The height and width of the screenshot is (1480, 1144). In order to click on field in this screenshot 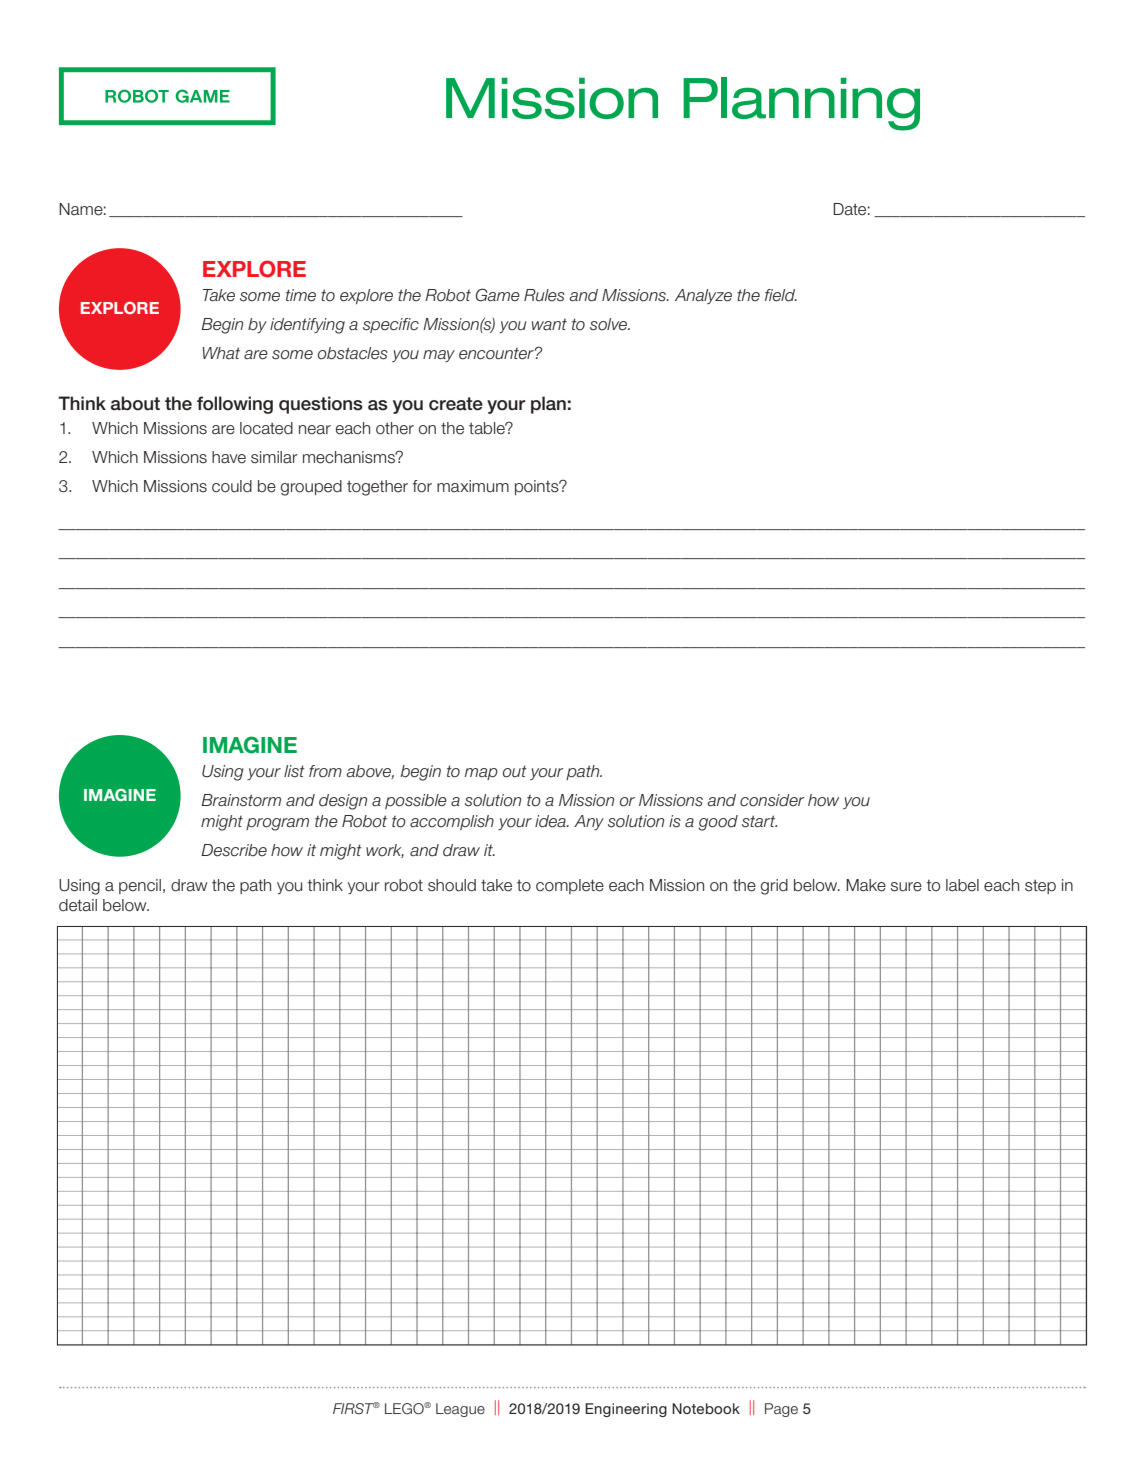, I will do `click(781, 295)`.
